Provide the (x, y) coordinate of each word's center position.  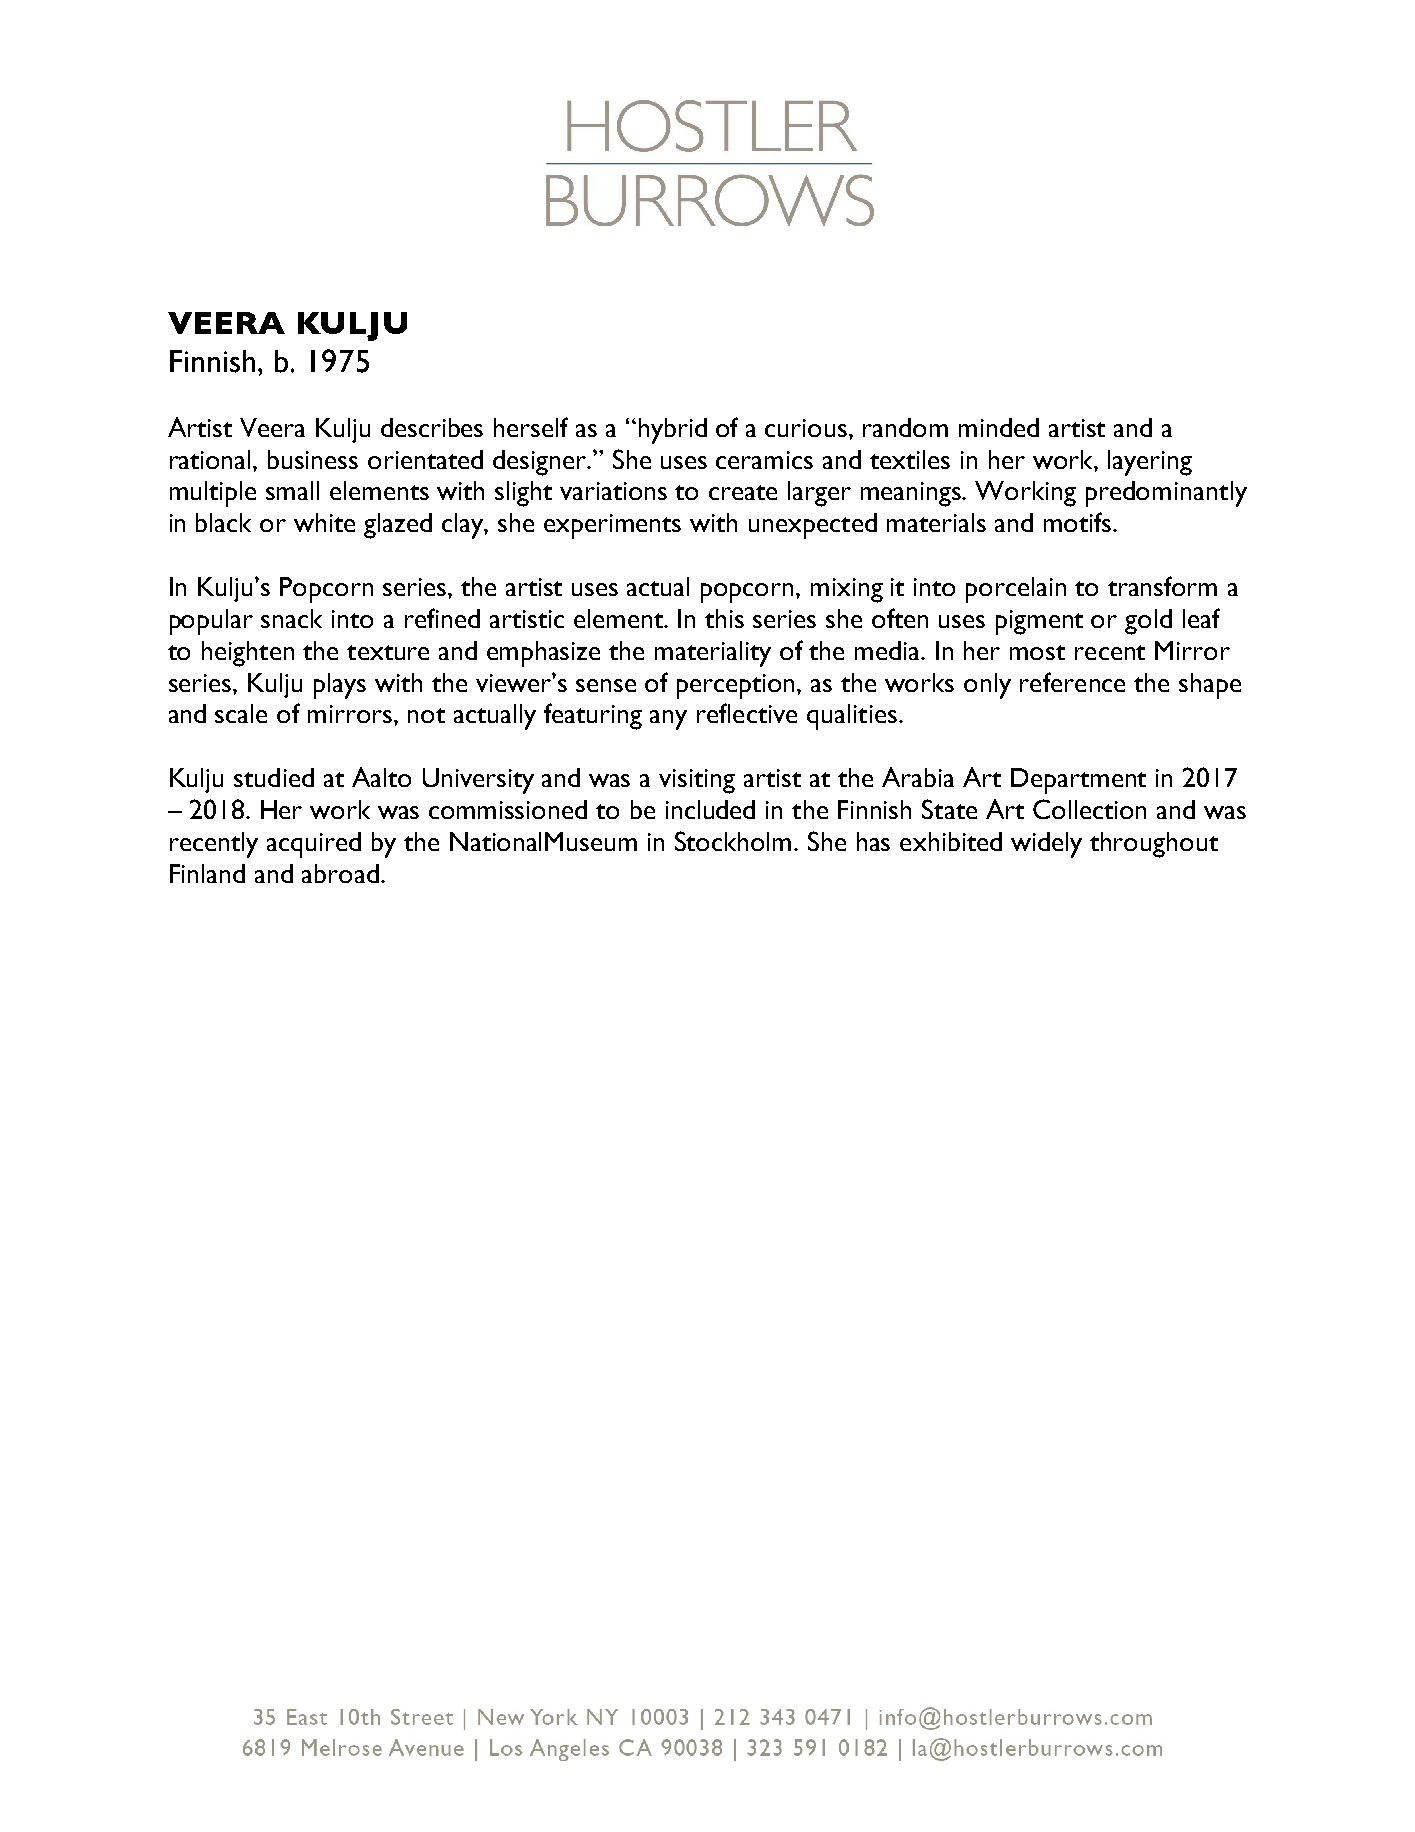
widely (1046, 845)
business (313, 459)
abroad (340, 873)
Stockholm (735, 841)
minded (999, 427)
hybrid (673, 431)
